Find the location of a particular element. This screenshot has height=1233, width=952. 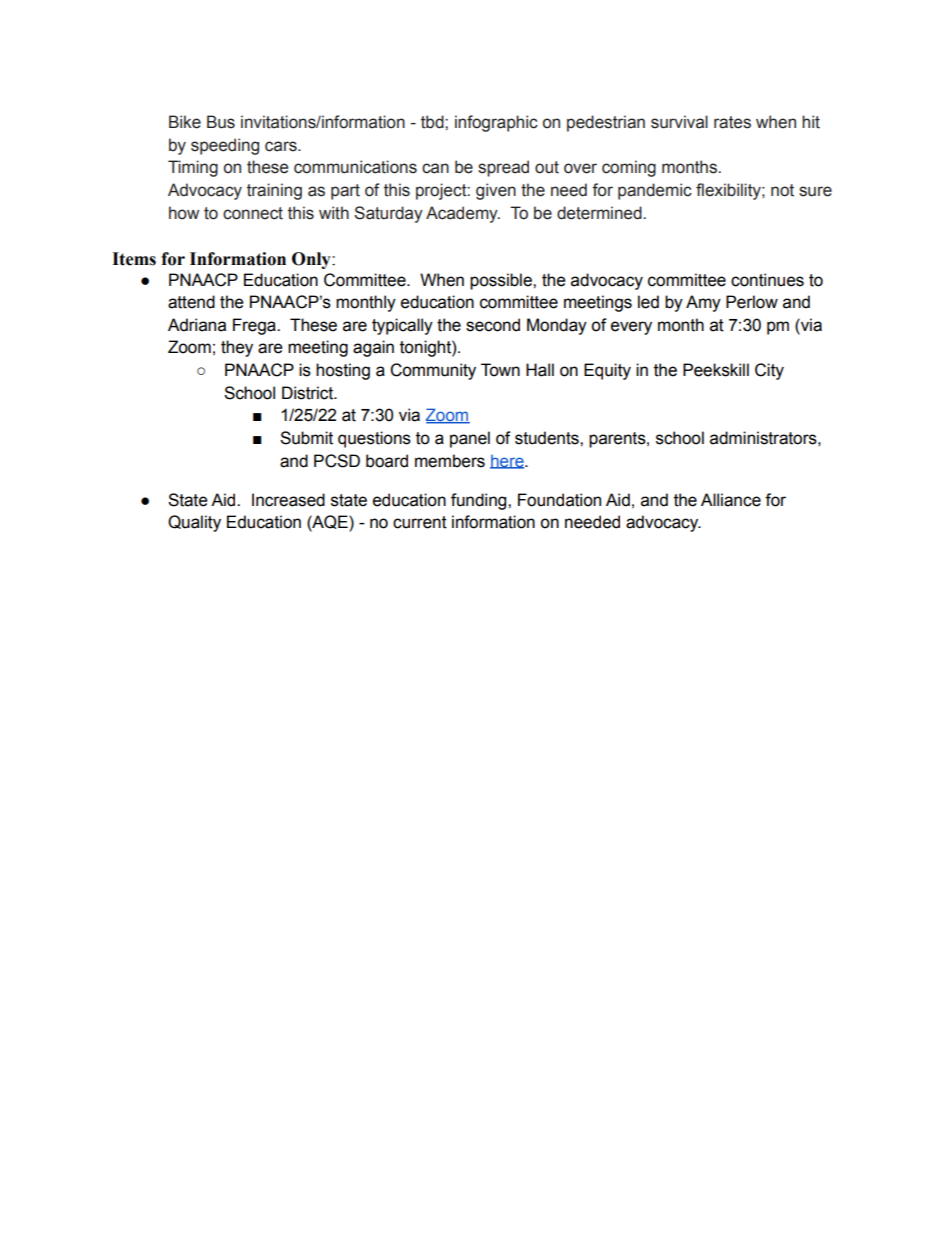

Bus is located at coordinates (221, 122).
